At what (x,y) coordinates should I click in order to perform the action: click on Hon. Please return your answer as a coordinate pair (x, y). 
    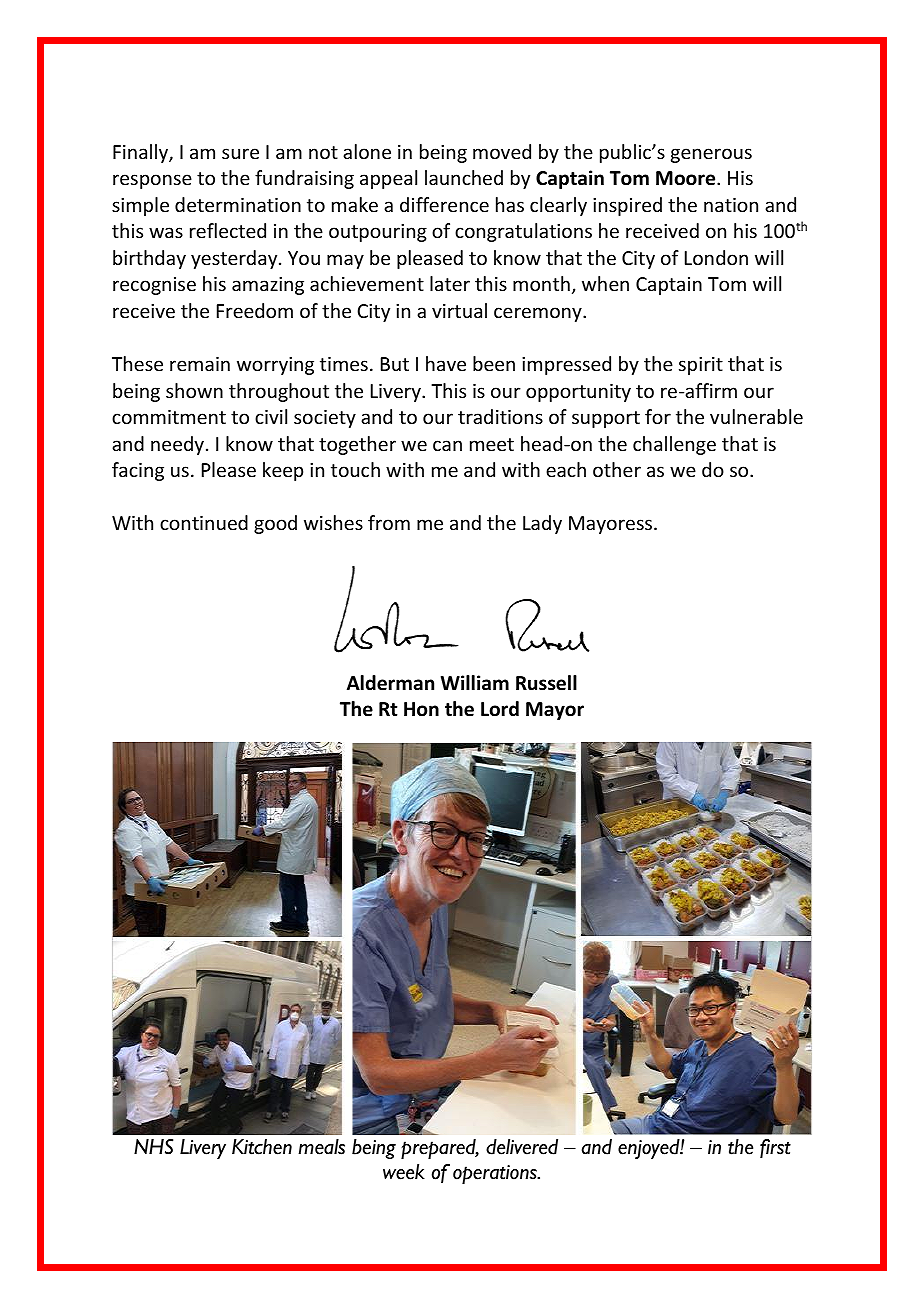
    Looking at the image, I should click on (421, 709).
